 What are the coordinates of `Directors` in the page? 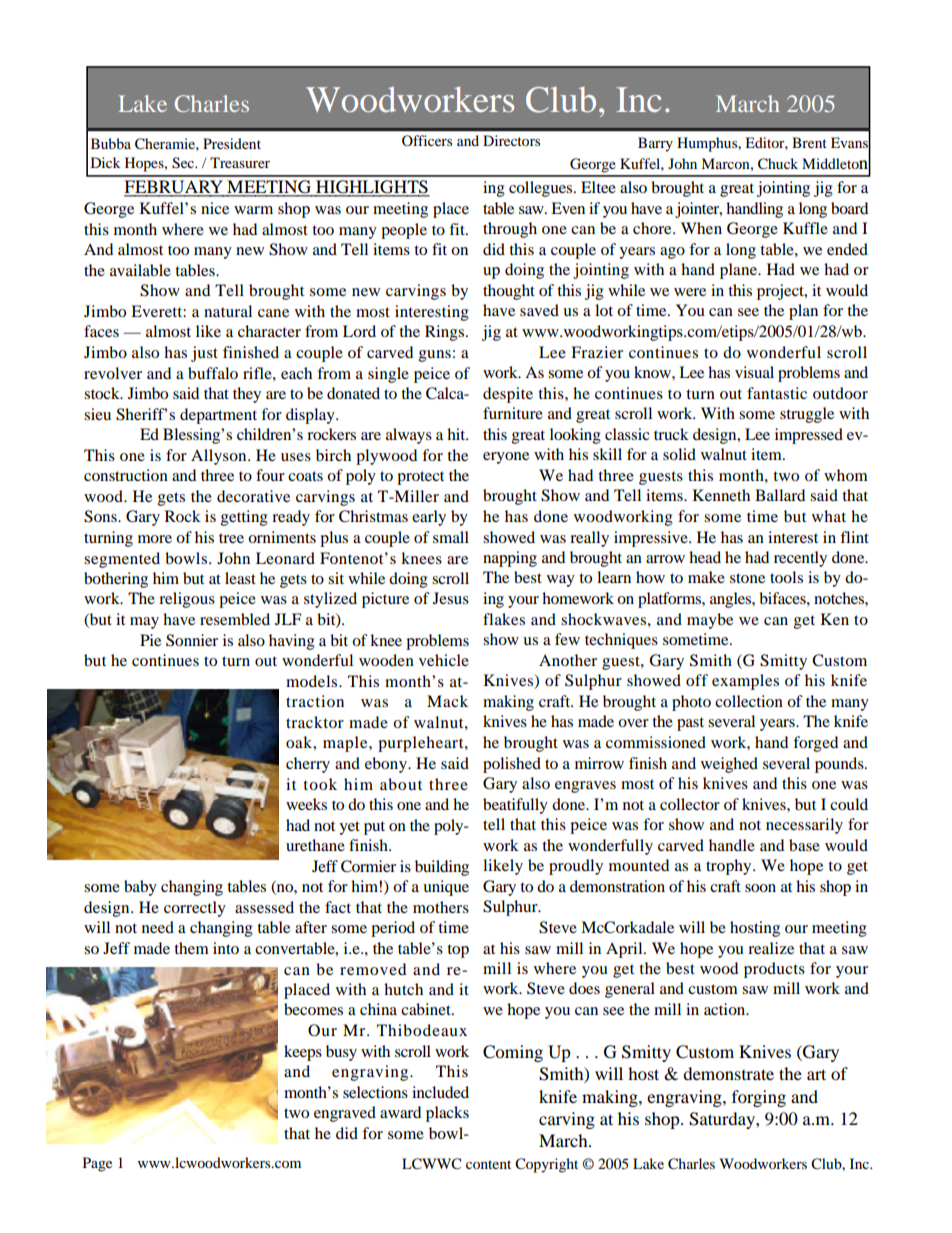 It's located at (511, 140).
